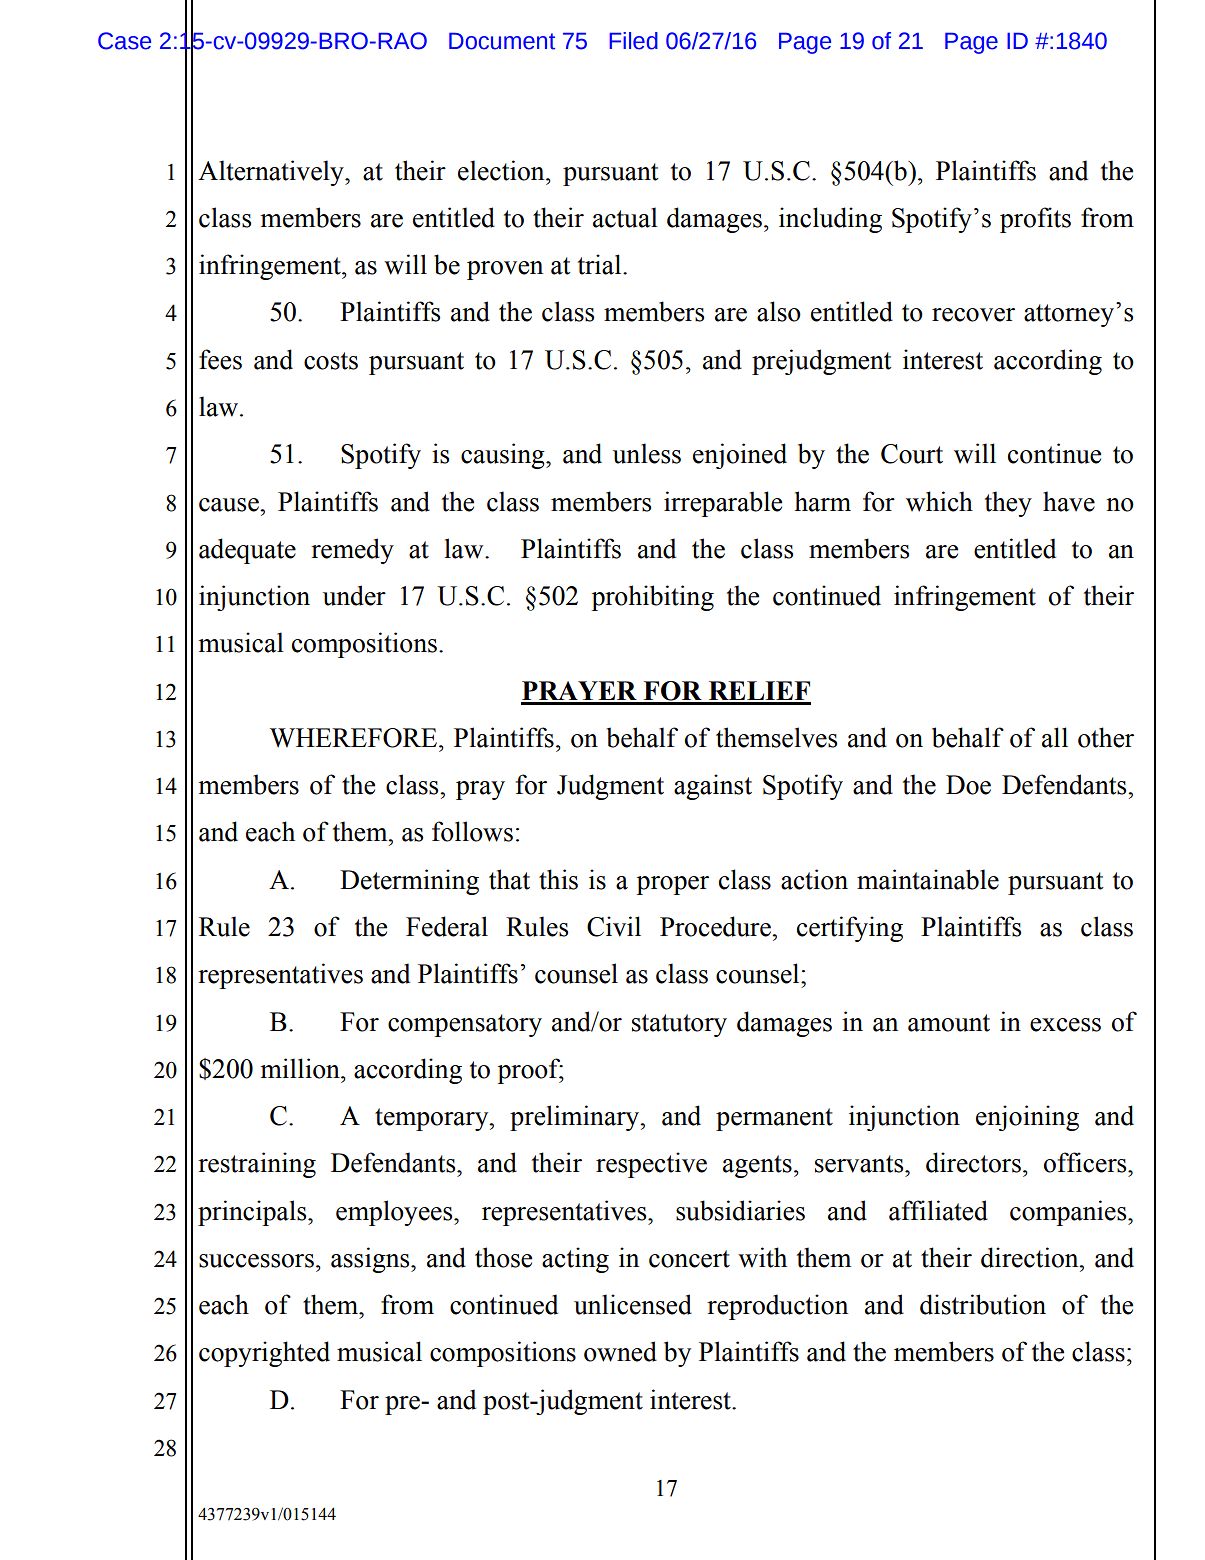  I want to click on they, so click(1008, 504).
